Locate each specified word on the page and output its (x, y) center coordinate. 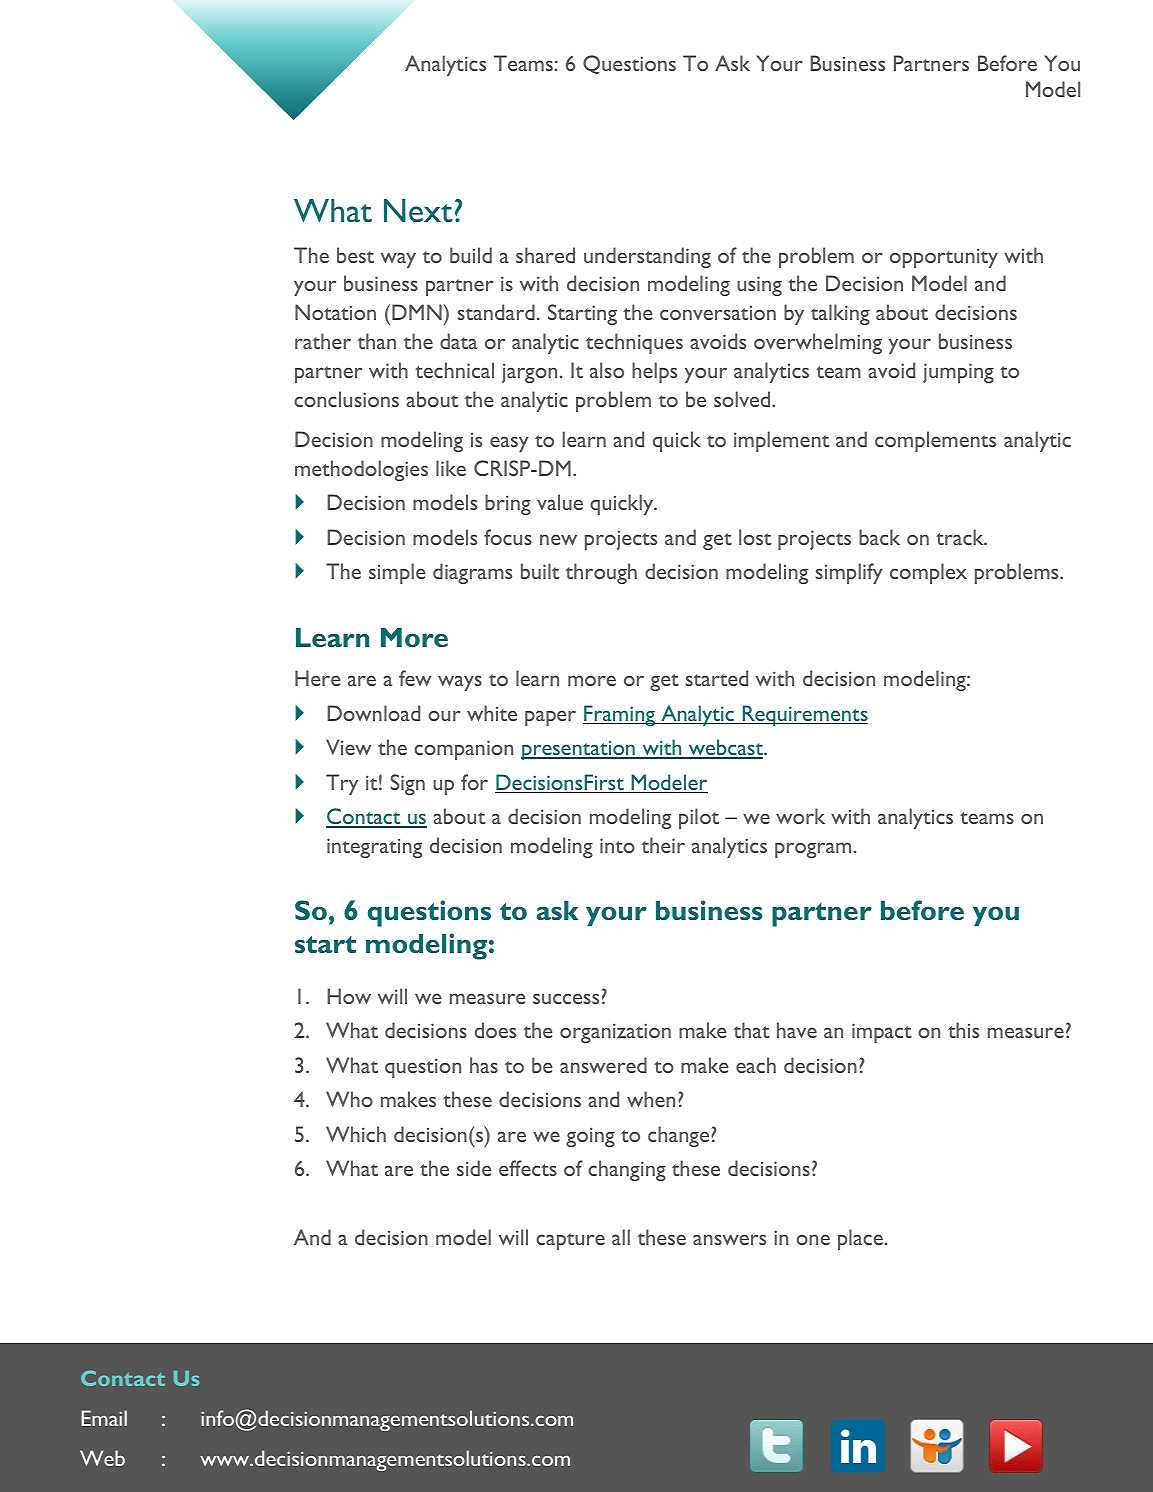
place (860, 1239)
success (566, 998)
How (349, 996)
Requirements (804, 715)
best (355, 255)
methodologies (361, 470)
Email (104, 1418)
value (560, 502)
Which (356, 1134)
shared (545, 255)
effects (528, 1168)
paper (550, 718)
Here (318, 678)
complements (935, 441)
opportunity (944, 258)
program (813, 850)
